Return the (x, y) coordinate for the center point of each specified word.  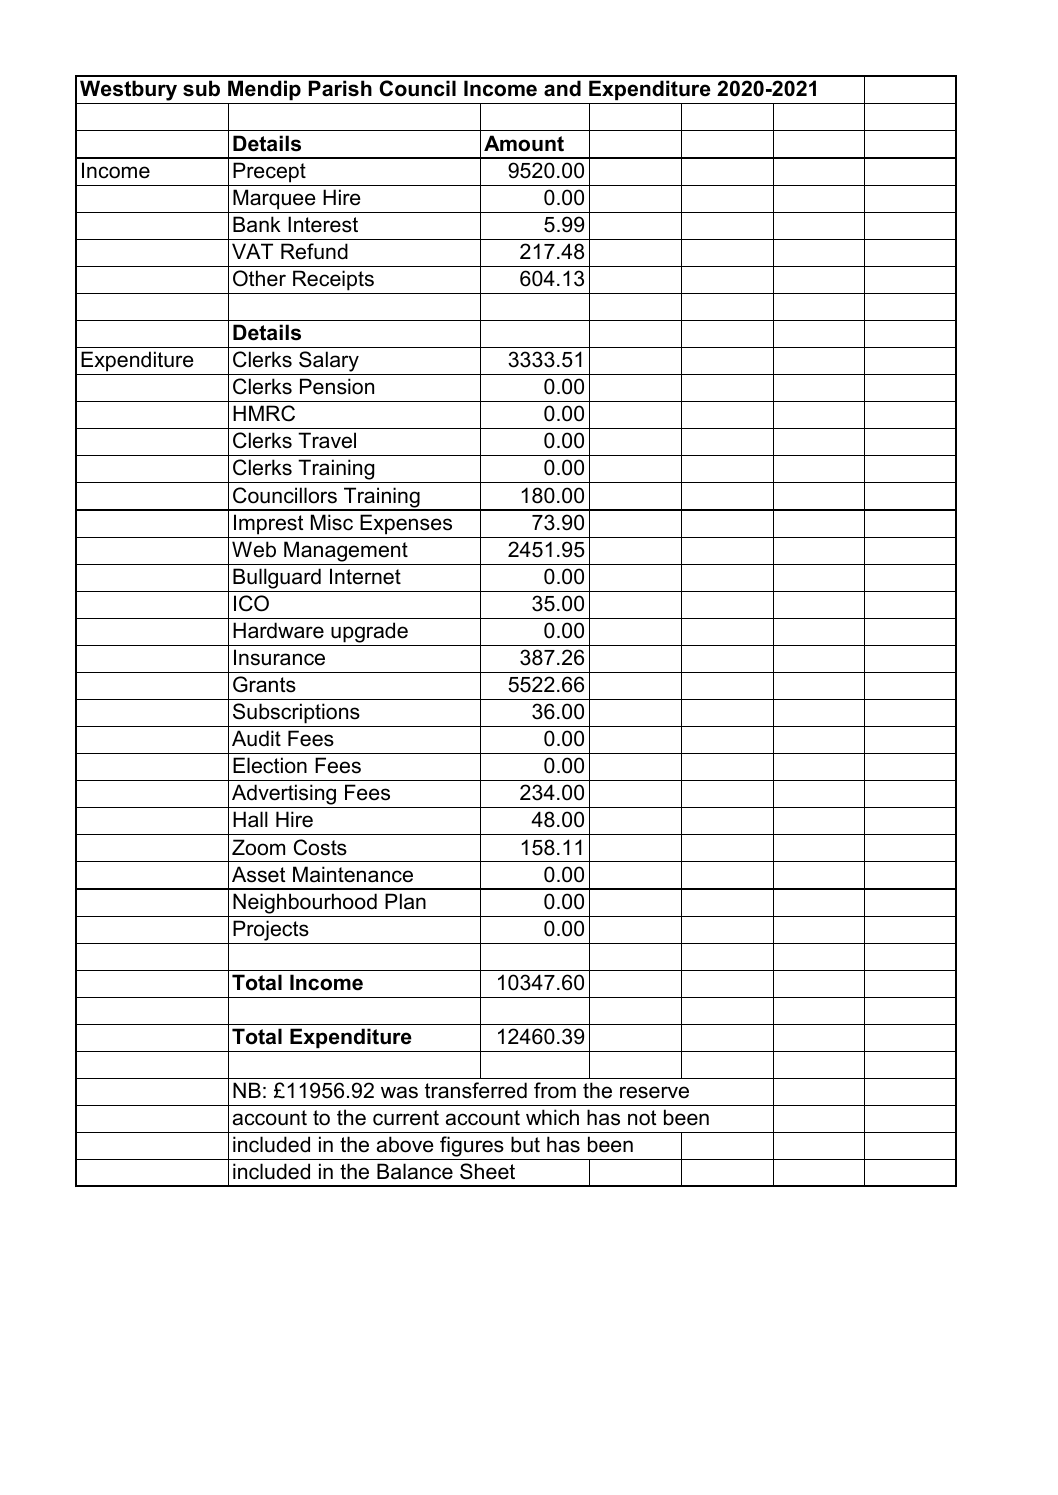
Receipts (333, 280)
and (562, 88)
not (642, 1118)
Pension (337, 386)
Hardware (278, 630)
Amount (524, 143)
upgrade (369, 632)
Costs (320, 847)
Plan (405, 901)
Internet (365, 576)
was (399, 1092)
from (555, 1090)
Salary (329, 363)
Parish (340, 88)
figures (472, 1148)
